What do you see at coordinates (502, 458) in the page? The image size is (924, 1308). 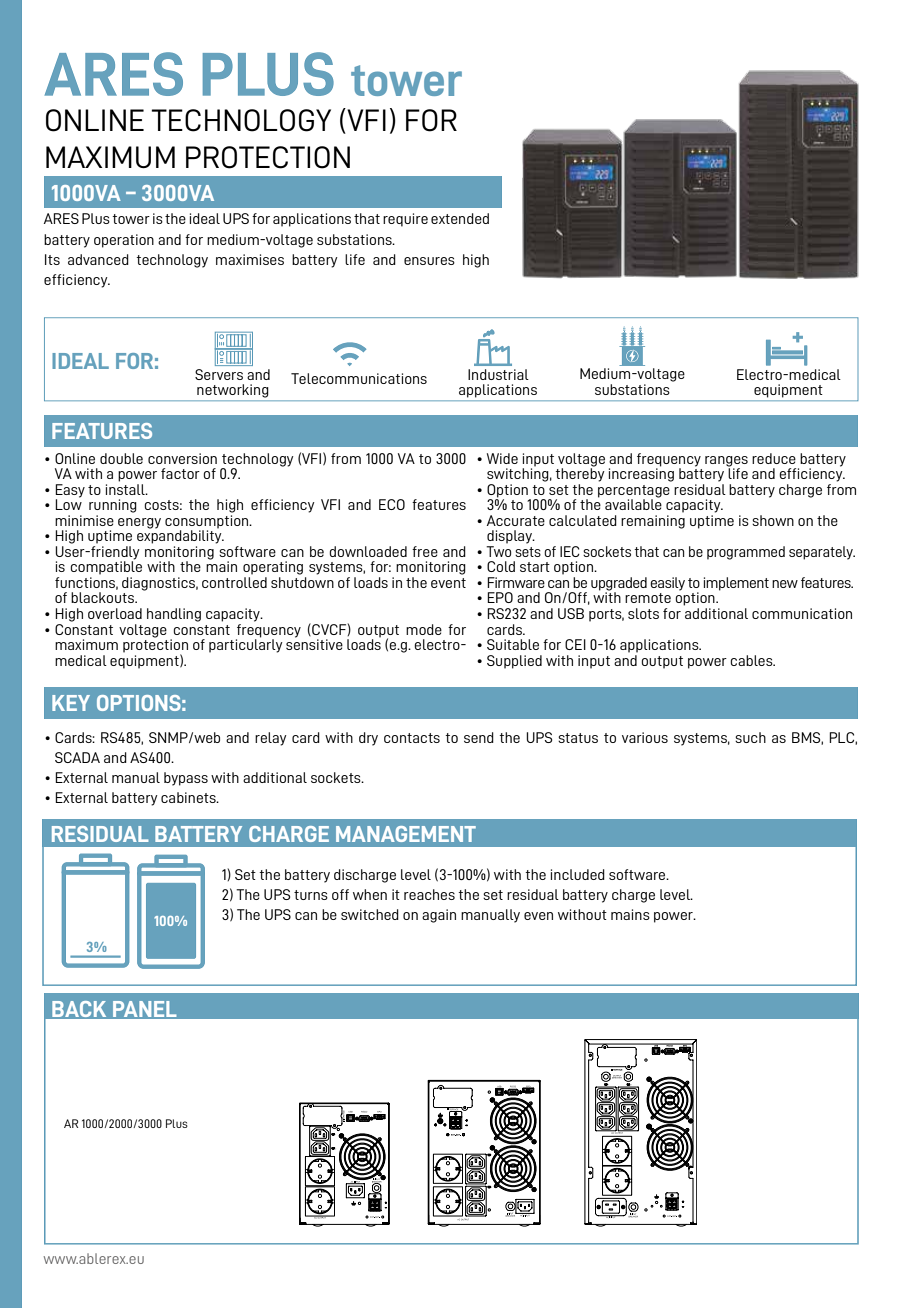 I see `Wide` at bounding box center [502, 458].
